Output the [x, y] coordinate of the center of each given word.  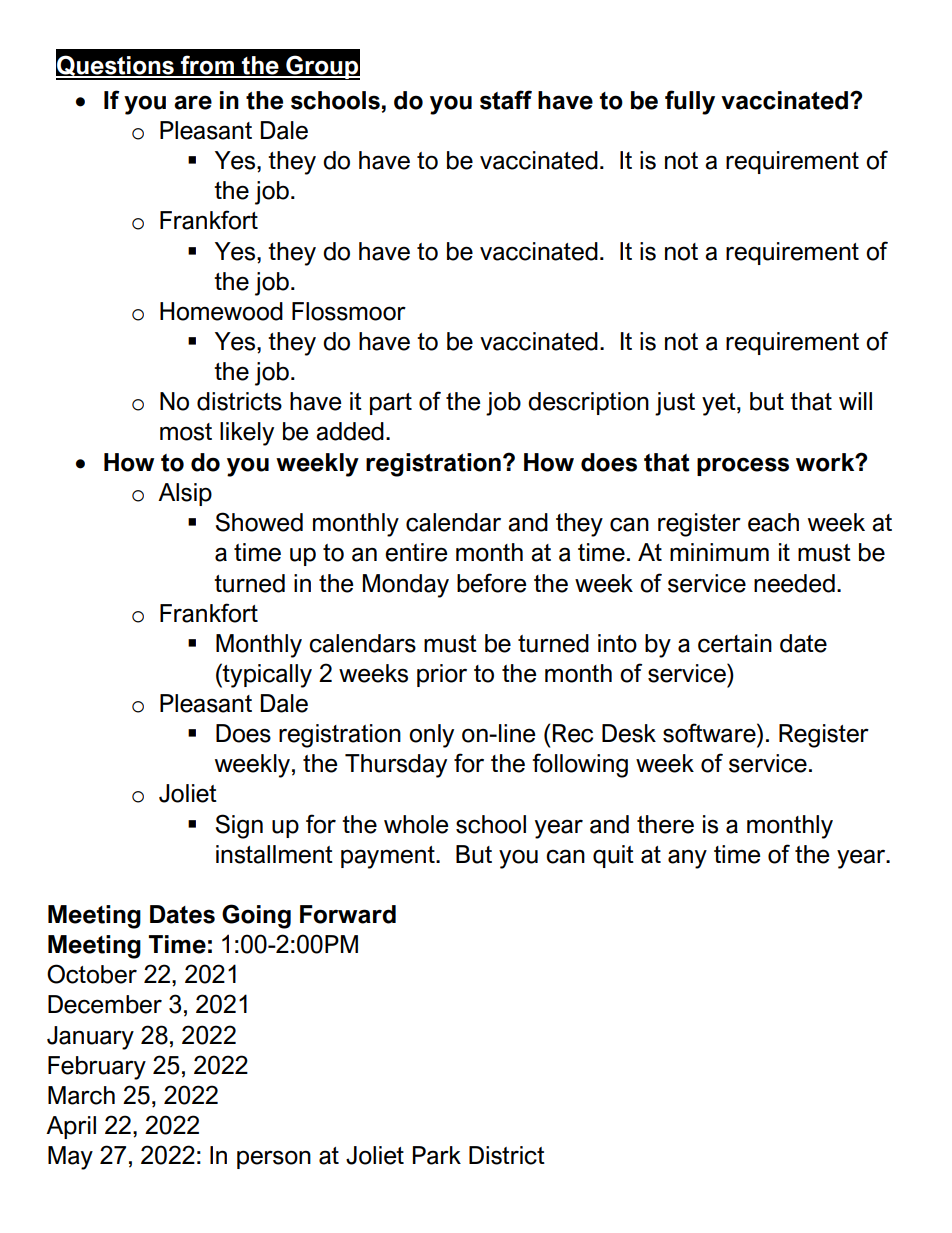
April [71, 1127]
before [492, 583]
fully [690, 102]
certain [735, 643]
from [208, 66]
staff [506, 100]
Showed [259, 522]
